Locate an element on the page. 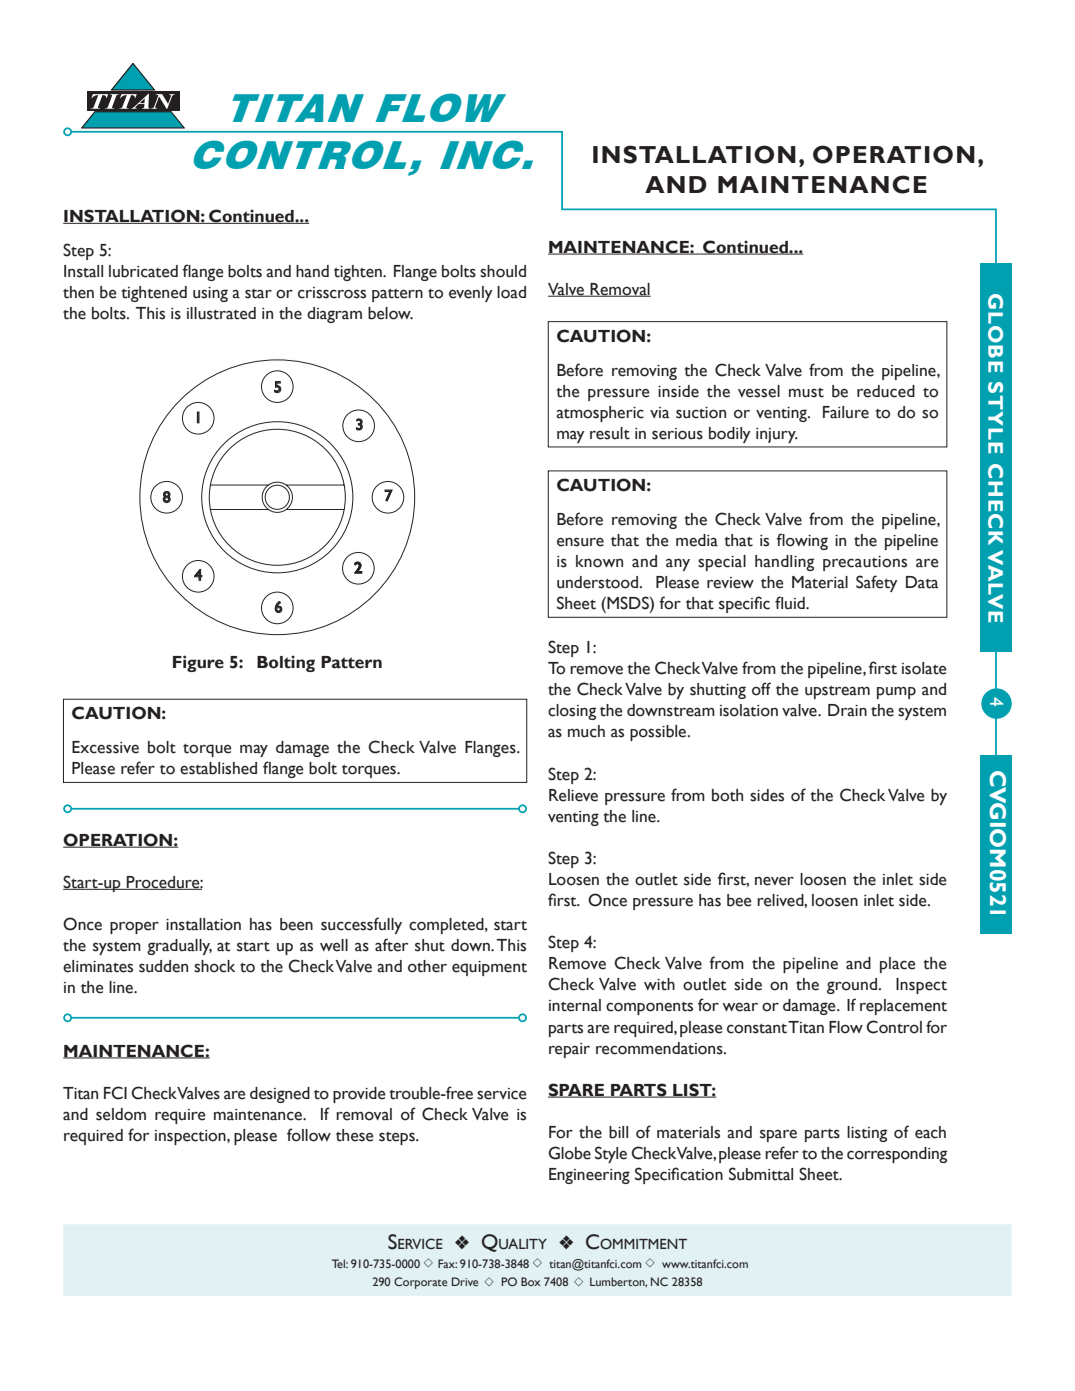 Image resolution: width=1075 pixels, height=1391 pixels. Box is located at coordinates (530, 1281).
